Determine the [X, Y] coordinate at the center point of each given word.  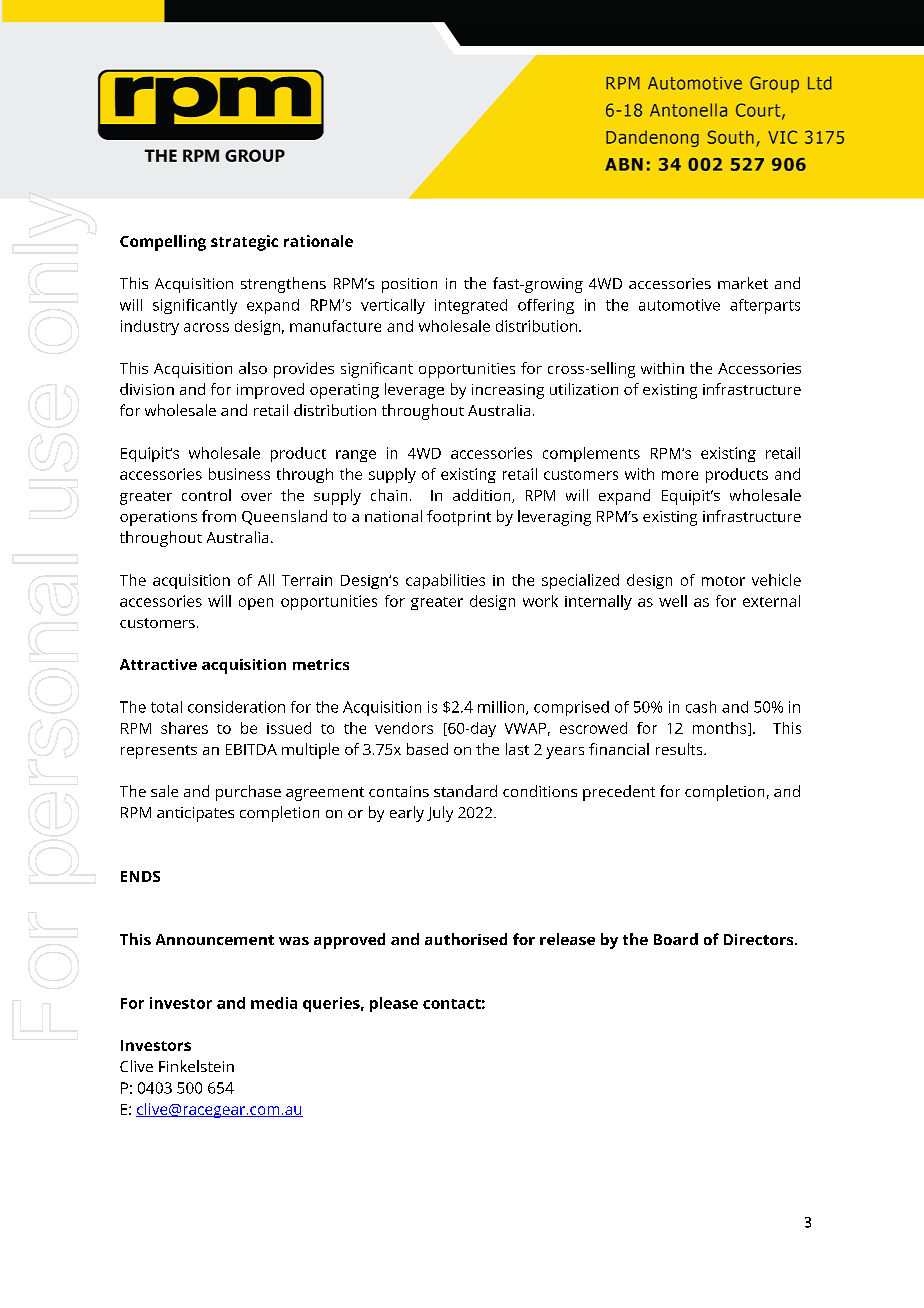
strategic [244, 243]
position [409, 285]
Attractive [158, 664]
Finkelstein [196, 1066]
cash [701, 707]
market [743, 283]
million [502, 708]
